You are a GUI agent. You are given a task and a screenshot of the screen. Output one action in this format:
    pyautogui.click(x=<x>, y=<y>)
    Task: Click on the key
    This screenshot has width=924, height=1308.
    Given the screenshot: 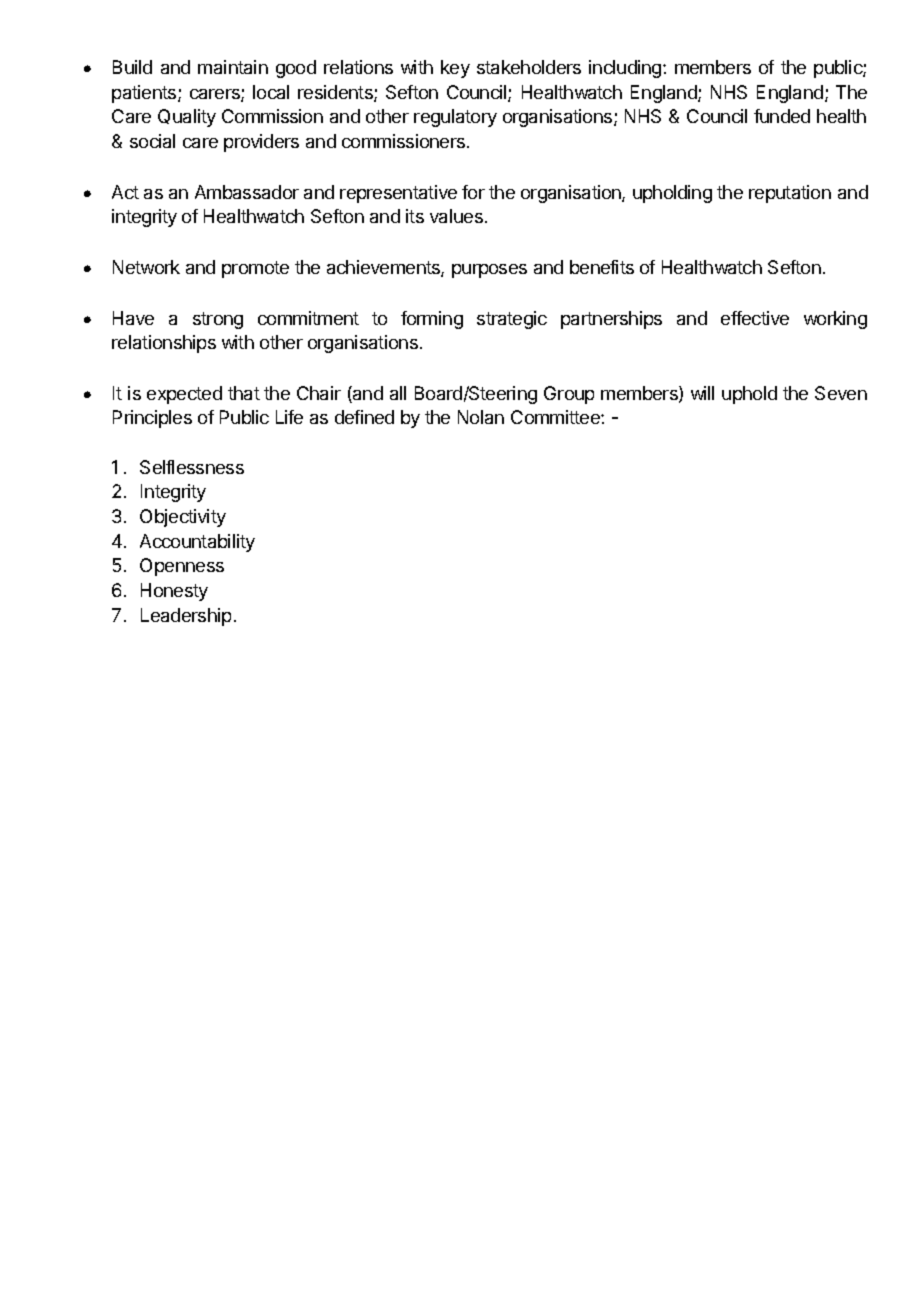 What is the action you would take?
    pyautogui.click(x=455, y=69)
